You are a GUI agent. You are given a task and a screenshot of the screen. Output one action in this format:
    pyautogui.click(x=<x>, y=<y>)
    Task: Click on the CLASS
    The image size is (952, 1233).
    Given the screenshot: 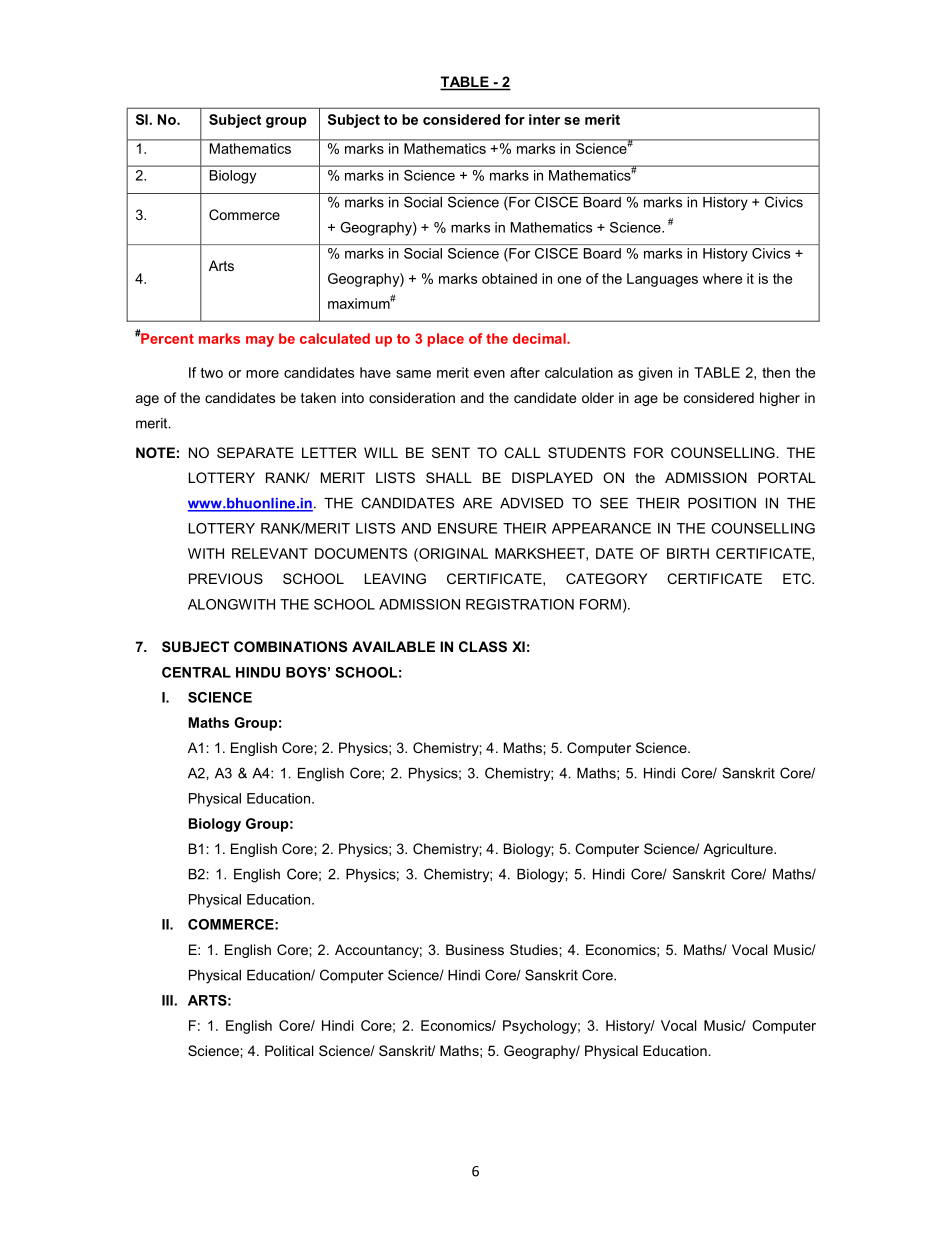 What is the action you would take?
    pyautogui.click(x=483, y=646)
